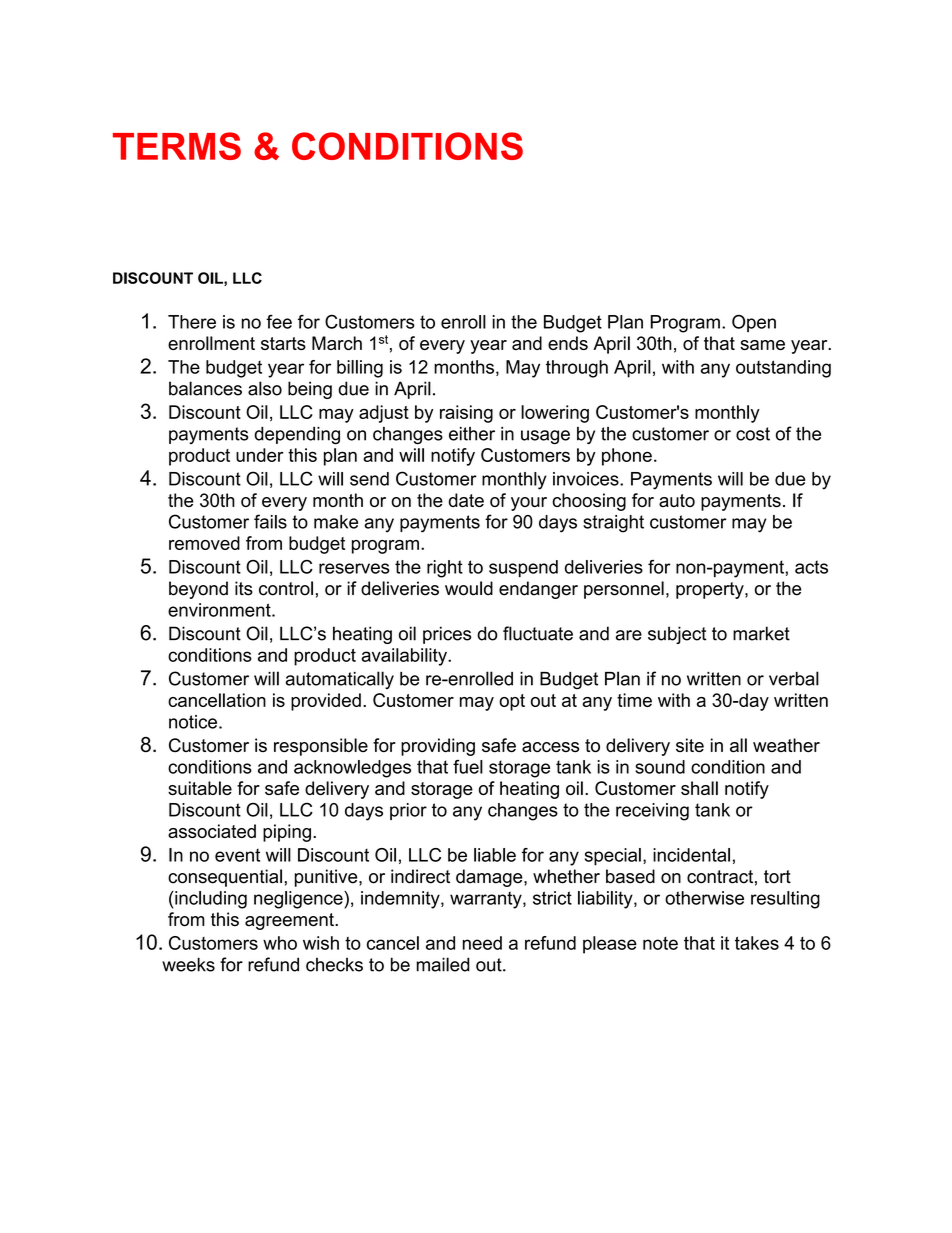  I want to click on removed, so click(204, 543).
